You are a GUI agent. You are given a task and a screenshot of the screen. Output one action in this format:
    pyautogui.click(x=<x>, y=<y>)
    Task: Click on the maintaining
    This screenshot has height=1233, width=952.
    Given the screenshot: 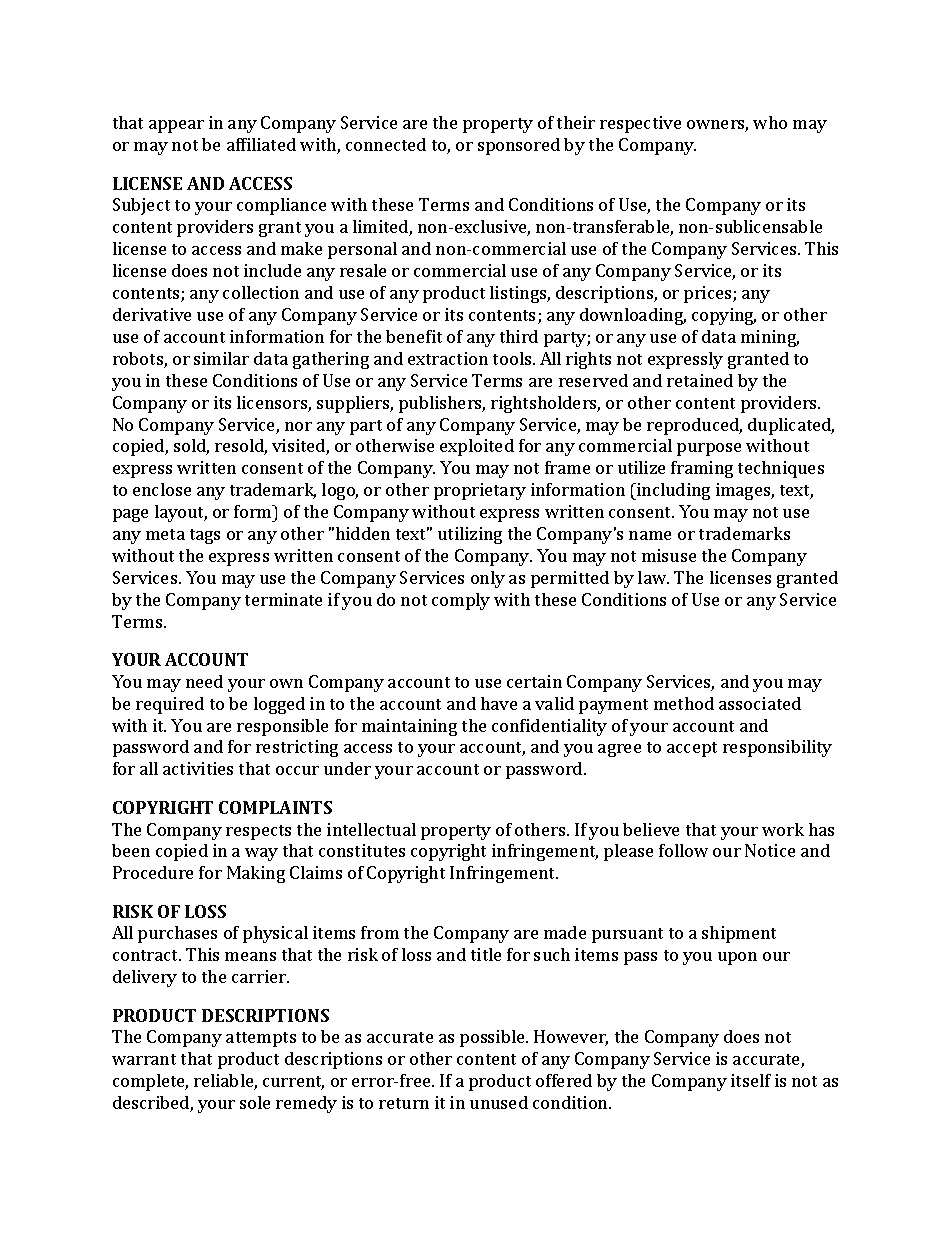 What is the action you would take?
    pyautogui.click(x=409, y=727)
